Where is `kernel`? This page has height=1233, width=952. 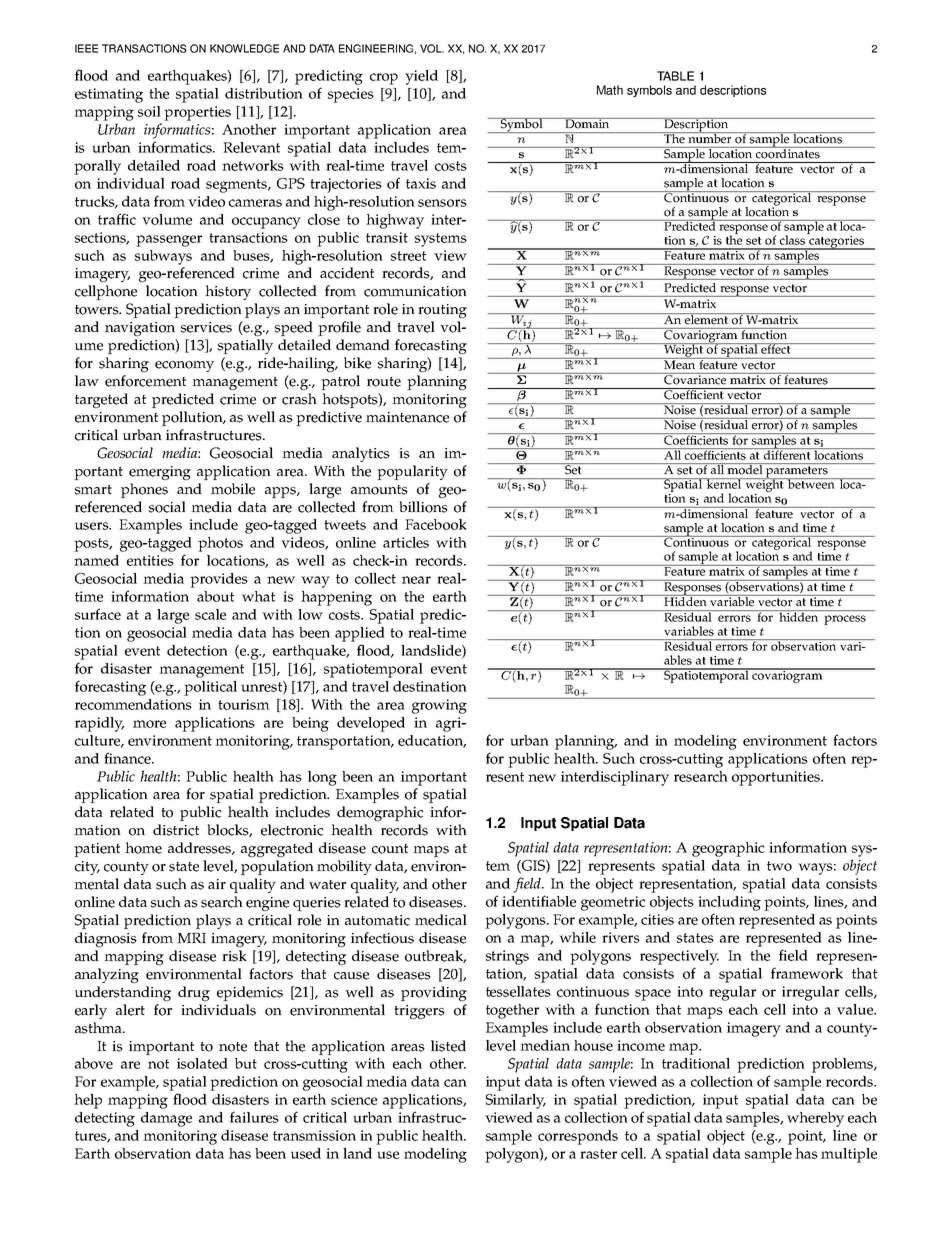 kernel is located at coordinates (723, 483).
